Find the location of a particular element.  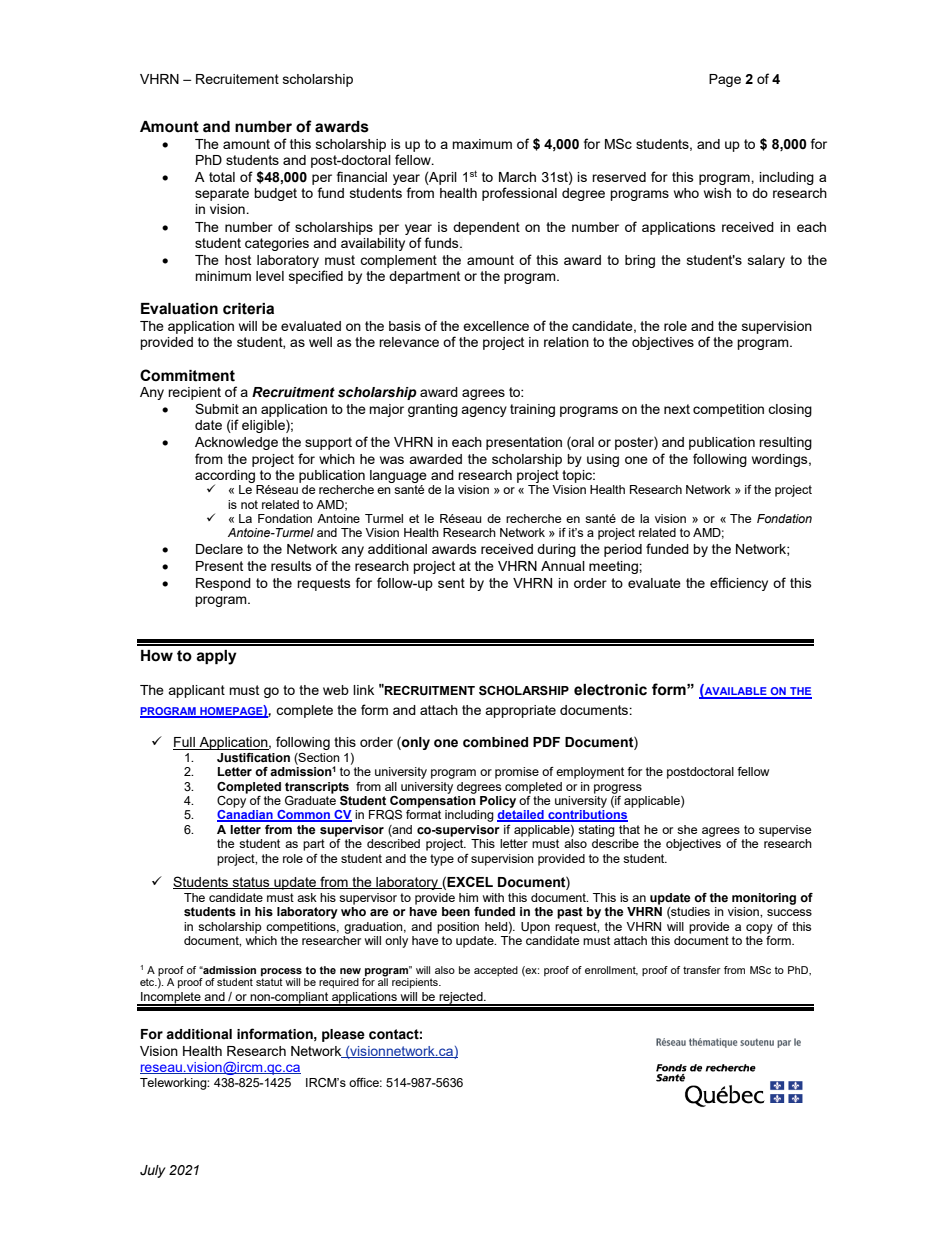

agency is located at coordinates (484, 411).
